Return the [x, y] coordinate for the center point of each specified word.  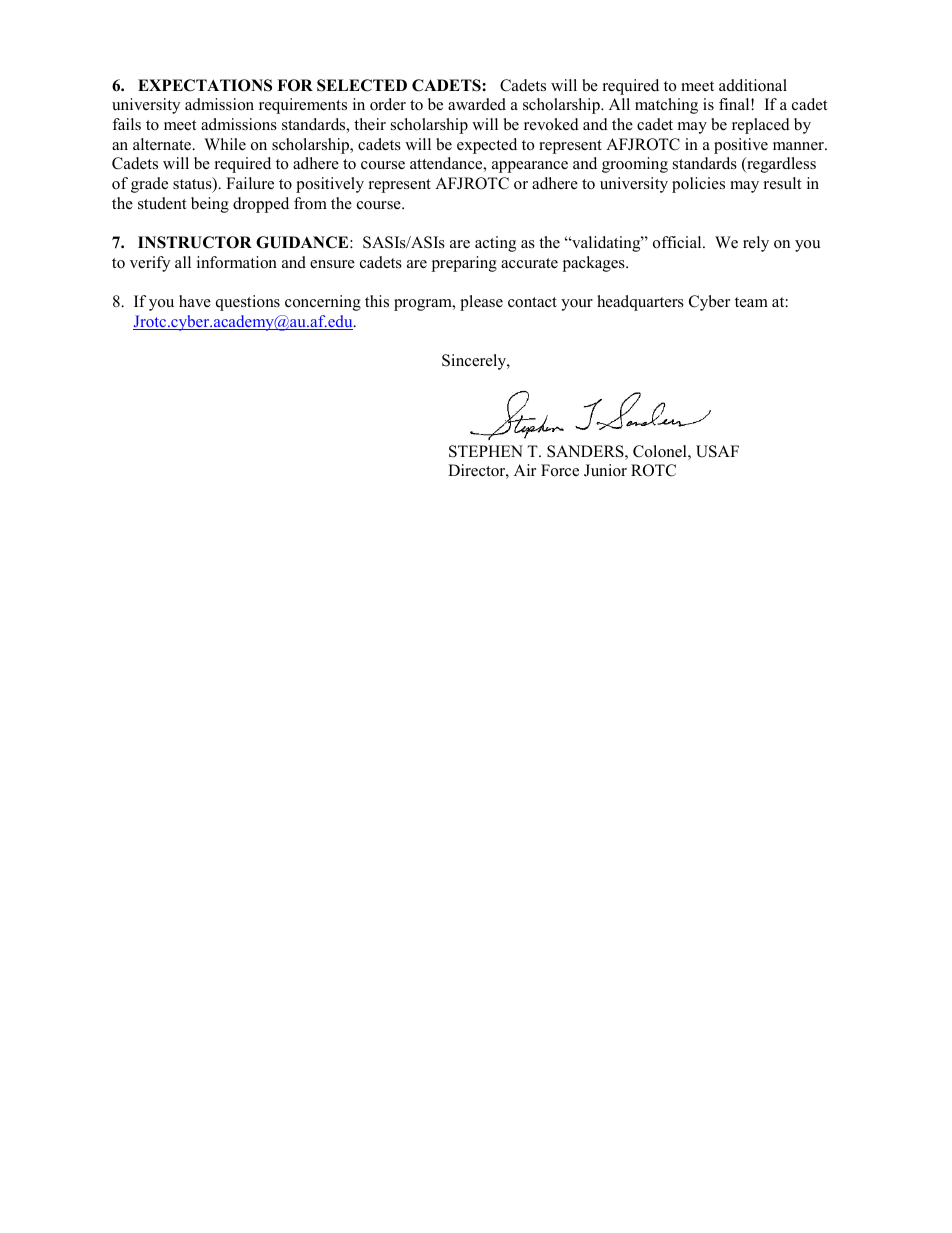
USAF [717, 451]
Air [525, 470]
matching [666, 106]
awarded [477, 104]
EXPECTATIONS [205, 85]
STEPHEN [486, 451]
